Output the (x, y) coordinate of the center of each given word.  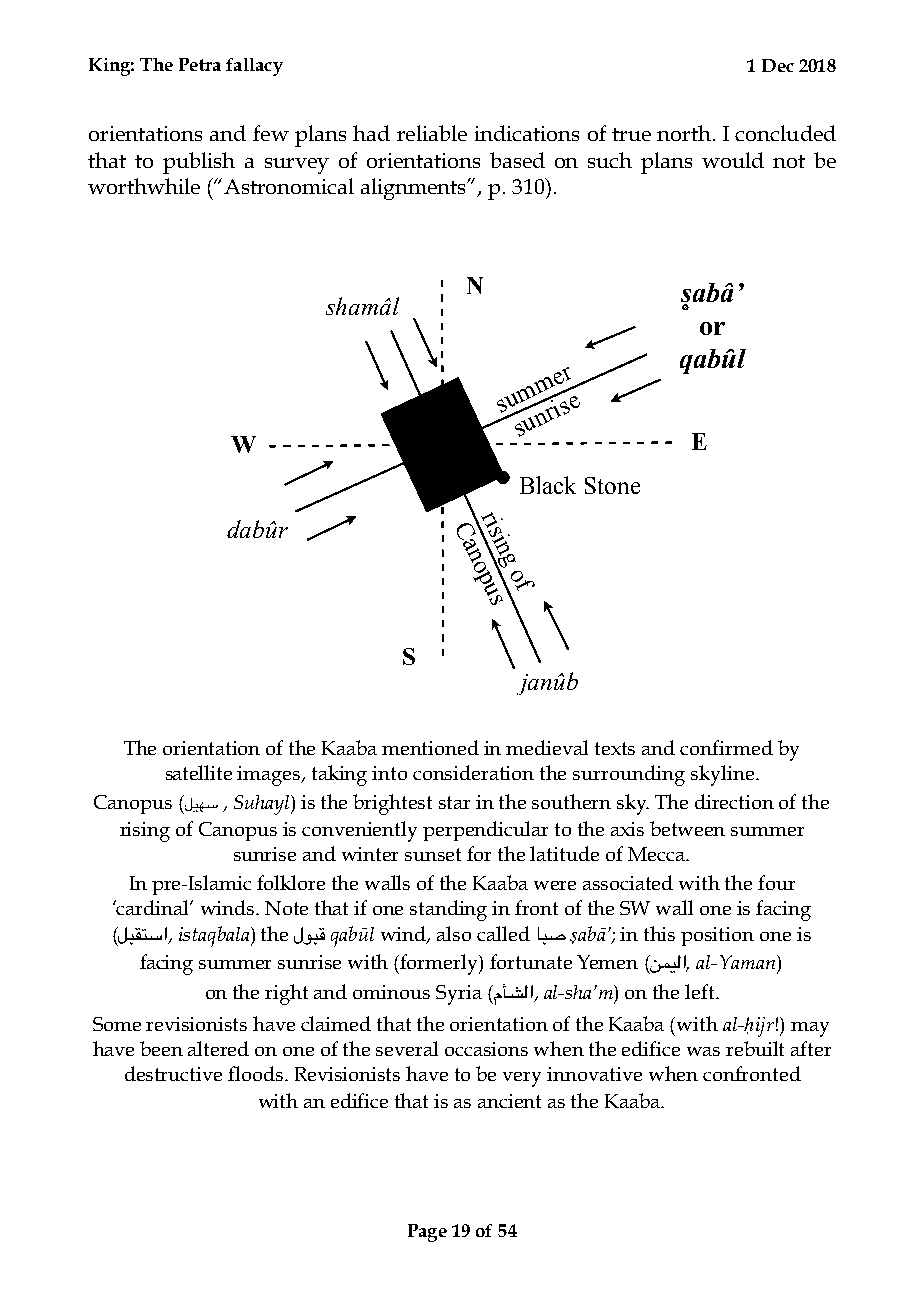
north (684, 133)
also (454, 933)
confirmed (726, 747)
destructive (173, 1073)
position (717, 936)
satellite (199, 772)
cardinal (153, 907)
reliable (432, 133)
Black (548, 485)
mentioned (430, 747)
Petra (200, 64)
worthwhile (144, 186)
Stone (612, 485)
